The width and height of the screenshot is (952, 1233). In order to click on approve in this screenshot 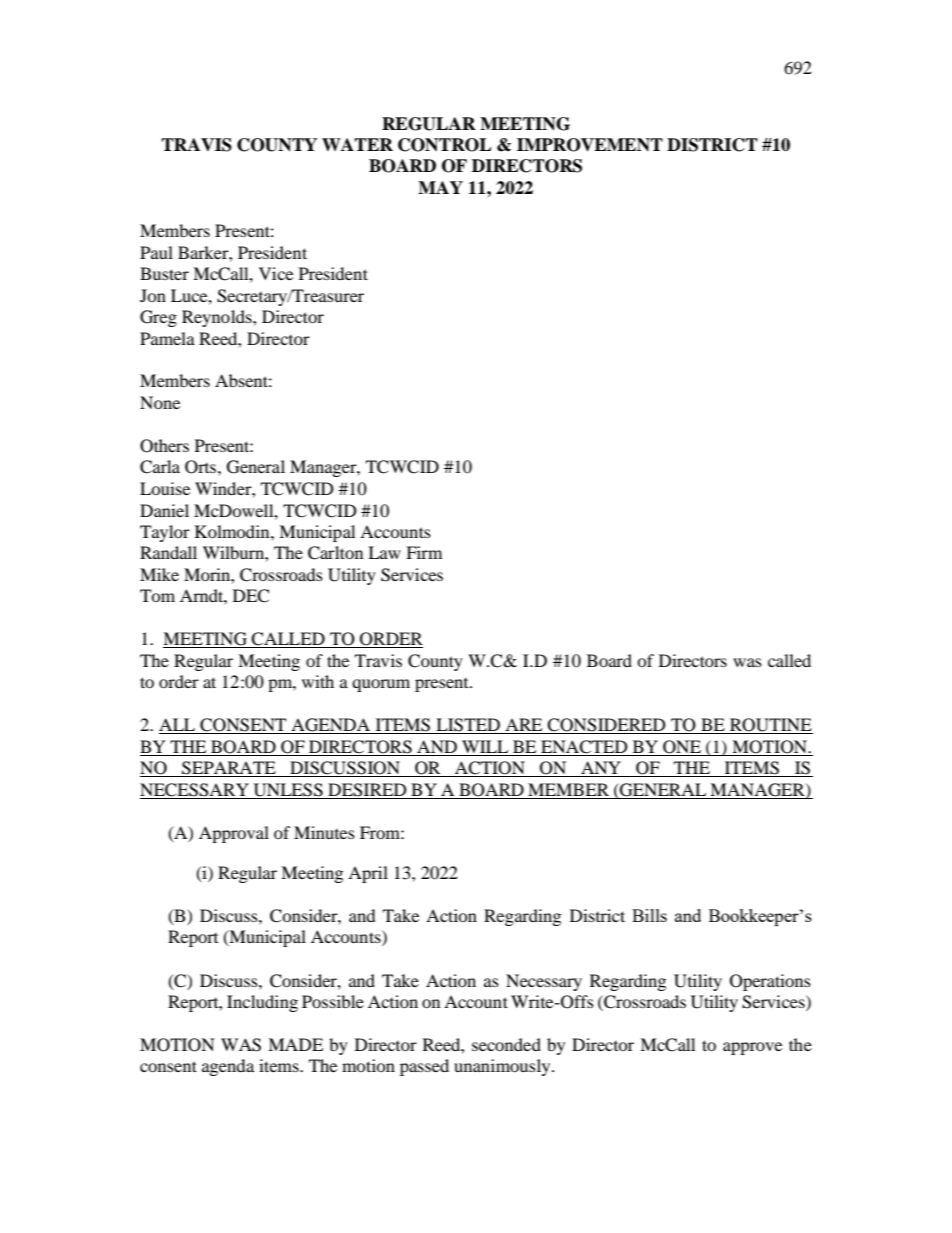, I will do `click(752, 1048)`.
